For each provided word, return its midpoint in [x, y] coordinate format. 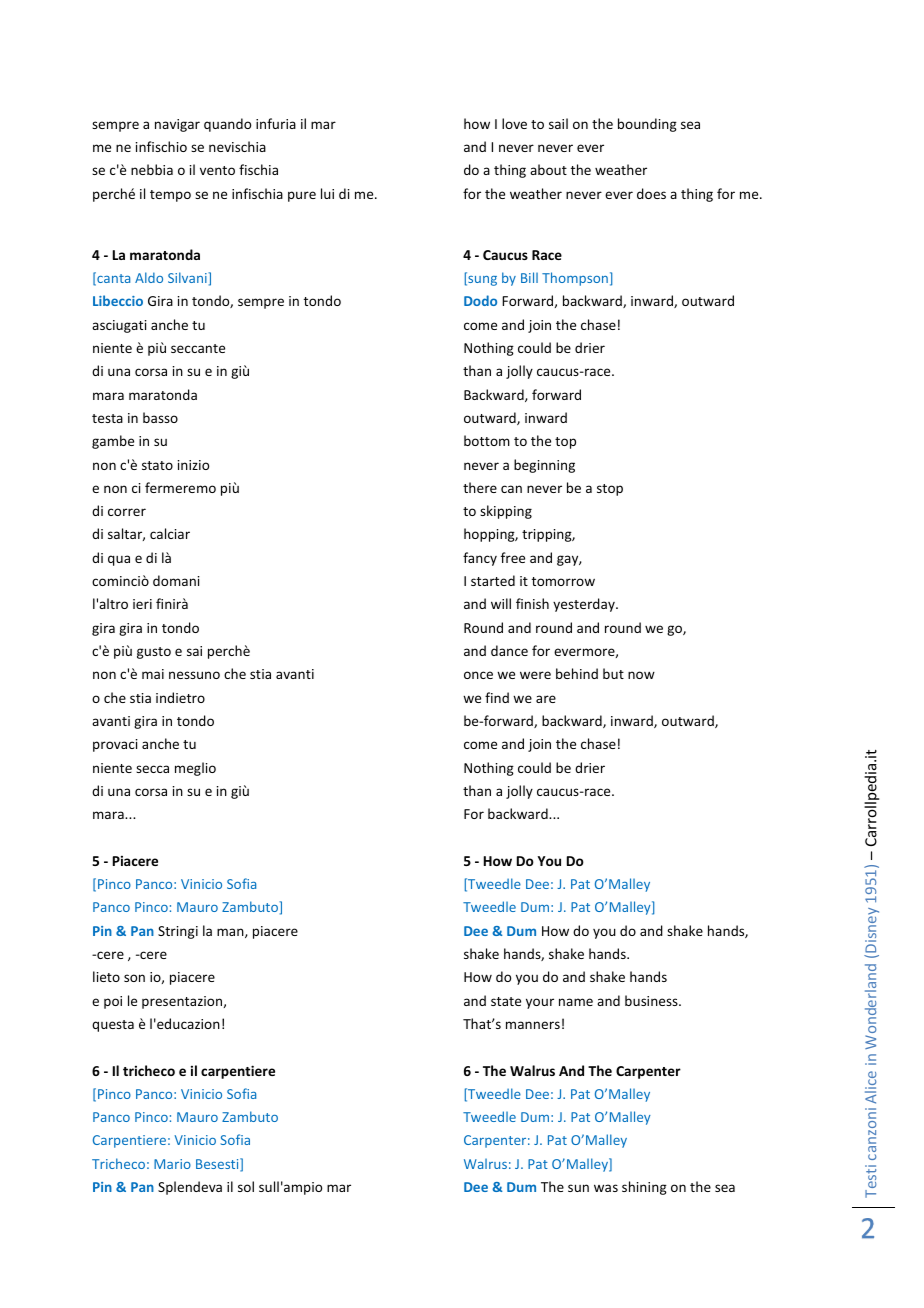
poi [113, 1002]
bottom [487, 440]
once [478, 675]
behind [577, 673]
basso [160, 417]
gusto [154, 653]
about [548, 169]
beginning [544, 466]
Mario [172, 1164]
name [576, 1002]
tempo [170, 196]
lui [327, 193]
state [506, 1001]
